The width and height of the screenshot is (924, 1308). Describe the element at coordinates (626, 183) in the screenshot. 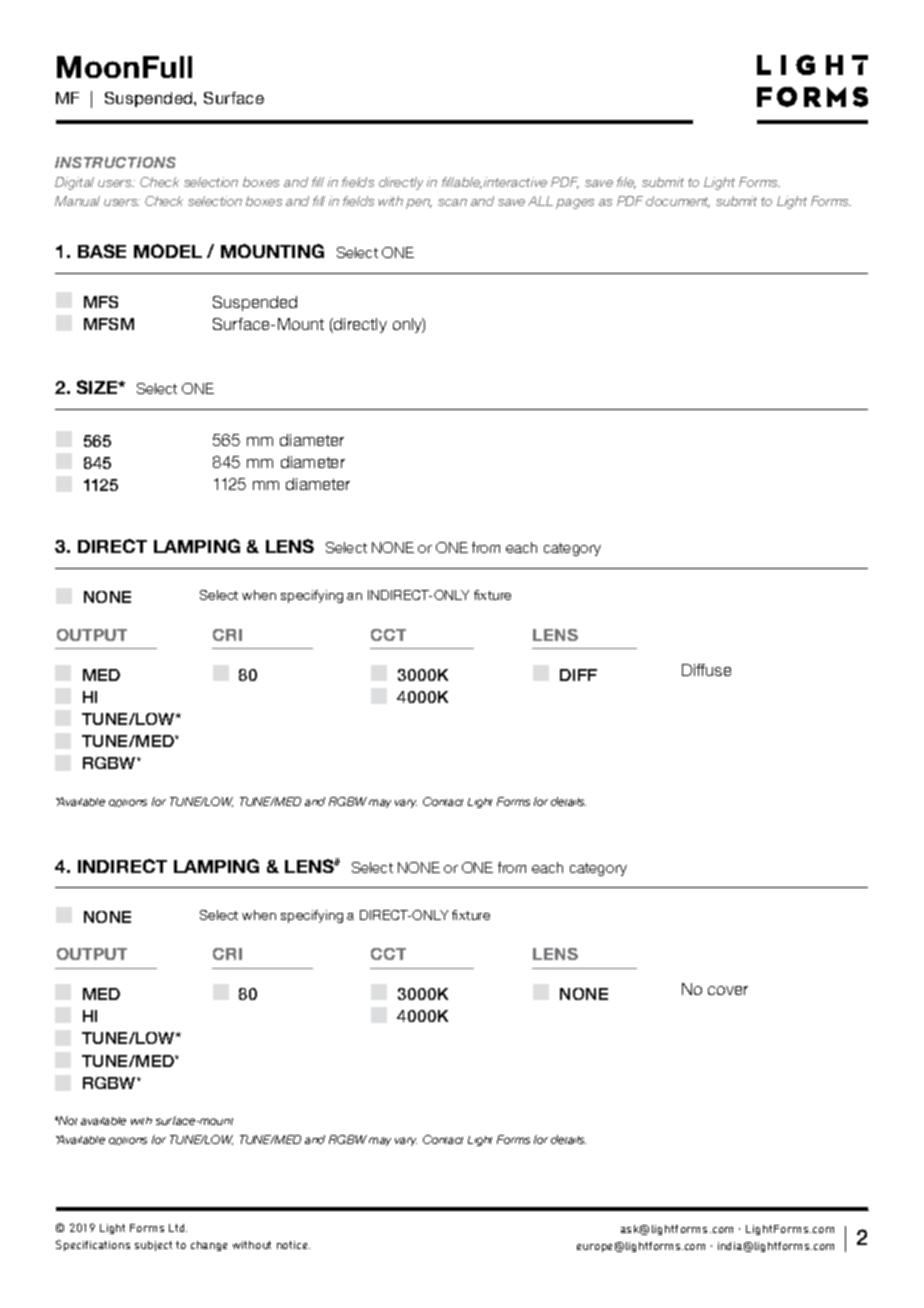

I see `file` at that location.
